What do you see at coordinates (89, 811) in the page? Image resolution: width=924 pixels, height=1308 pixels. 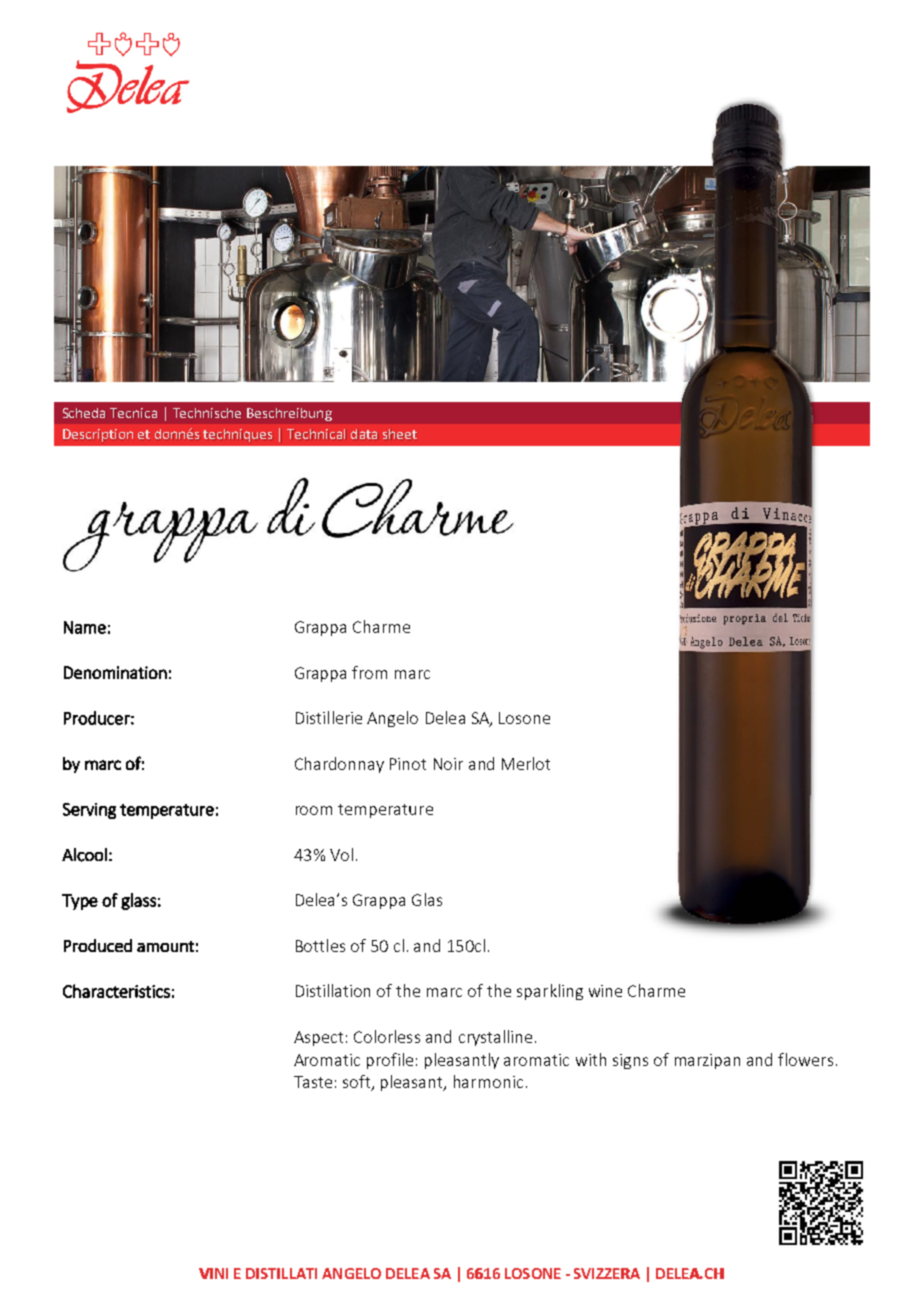 I see `Serving` at bounding box center [89, 811].
